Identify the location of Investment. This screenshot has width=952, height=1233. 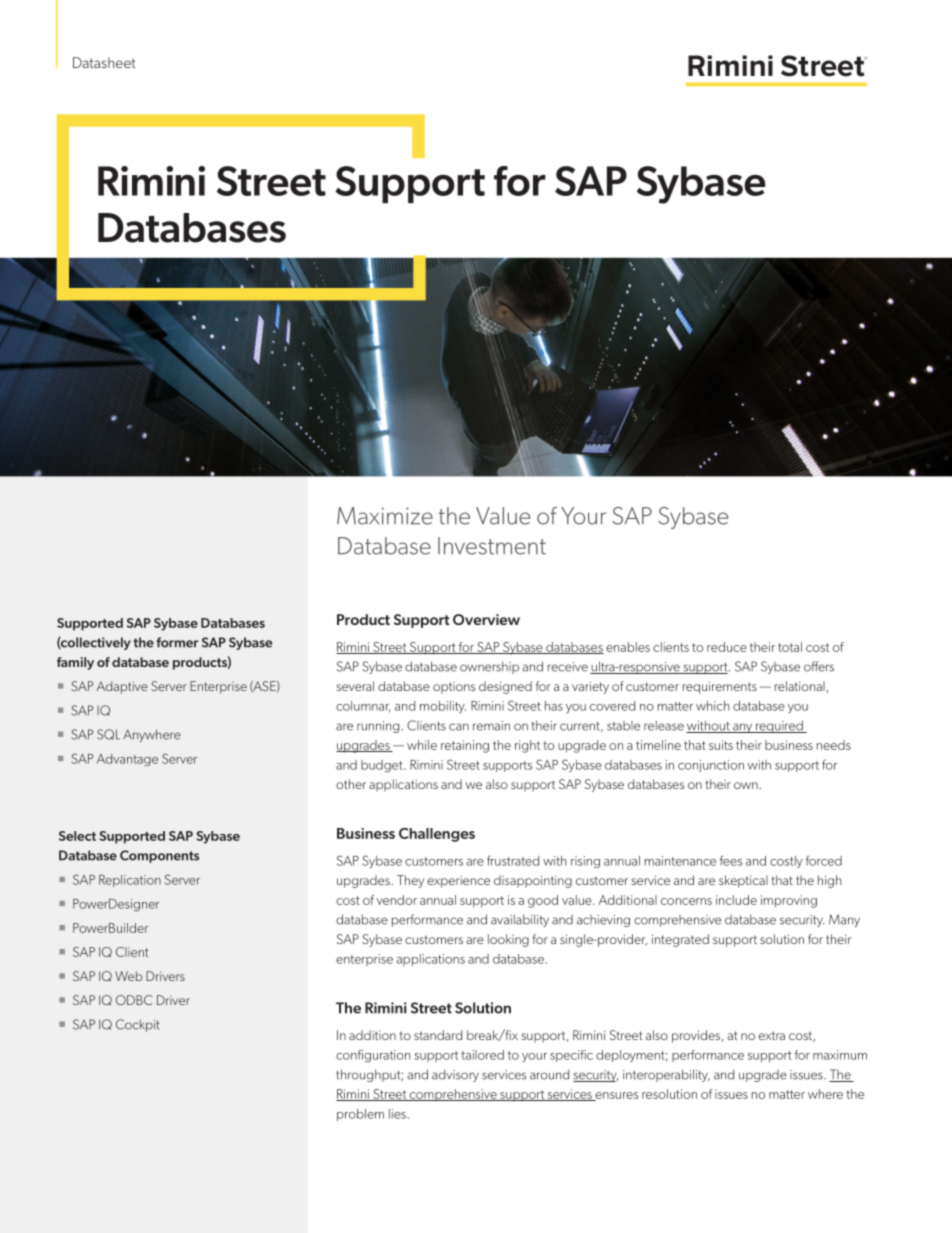
(492, 546).
